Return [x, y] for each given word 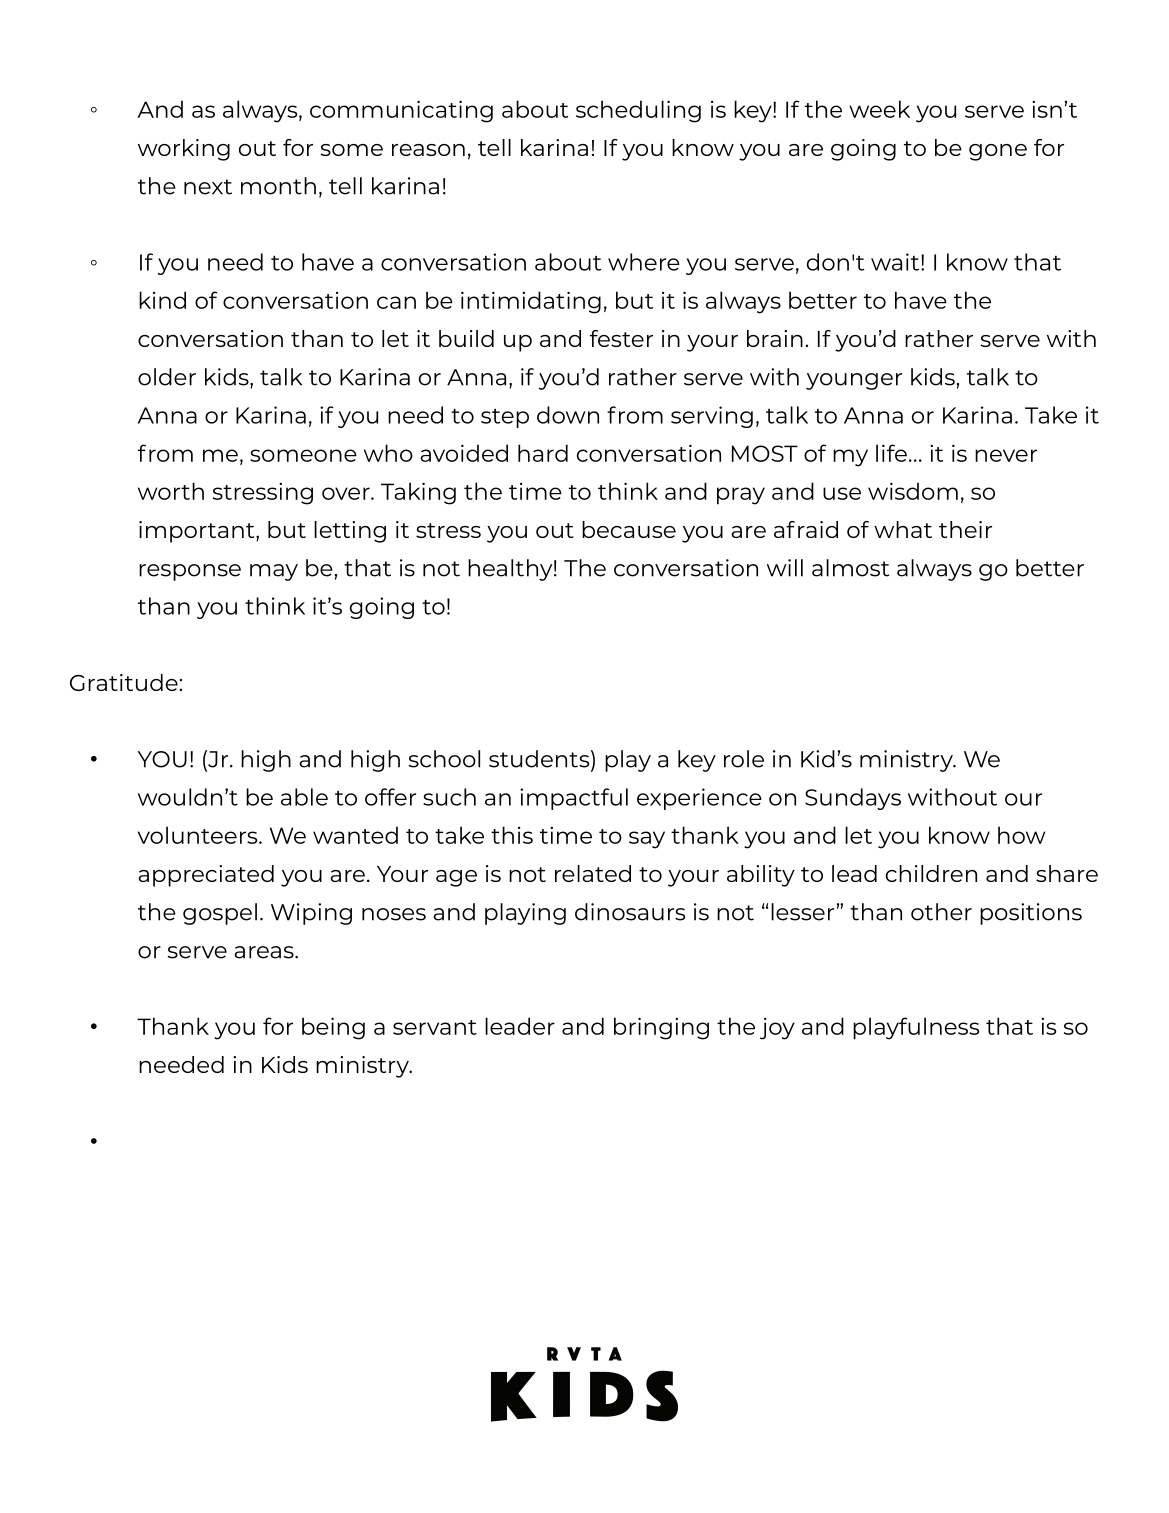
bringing [661, 1028]
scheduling [638, 111]
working [184, 150]
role [744, 759]
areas [265, 952]
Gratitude [124, 682]
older [167, 377]
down [568, 415]
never [1006, 455]
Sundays [853, 799]
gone [998, 152]
